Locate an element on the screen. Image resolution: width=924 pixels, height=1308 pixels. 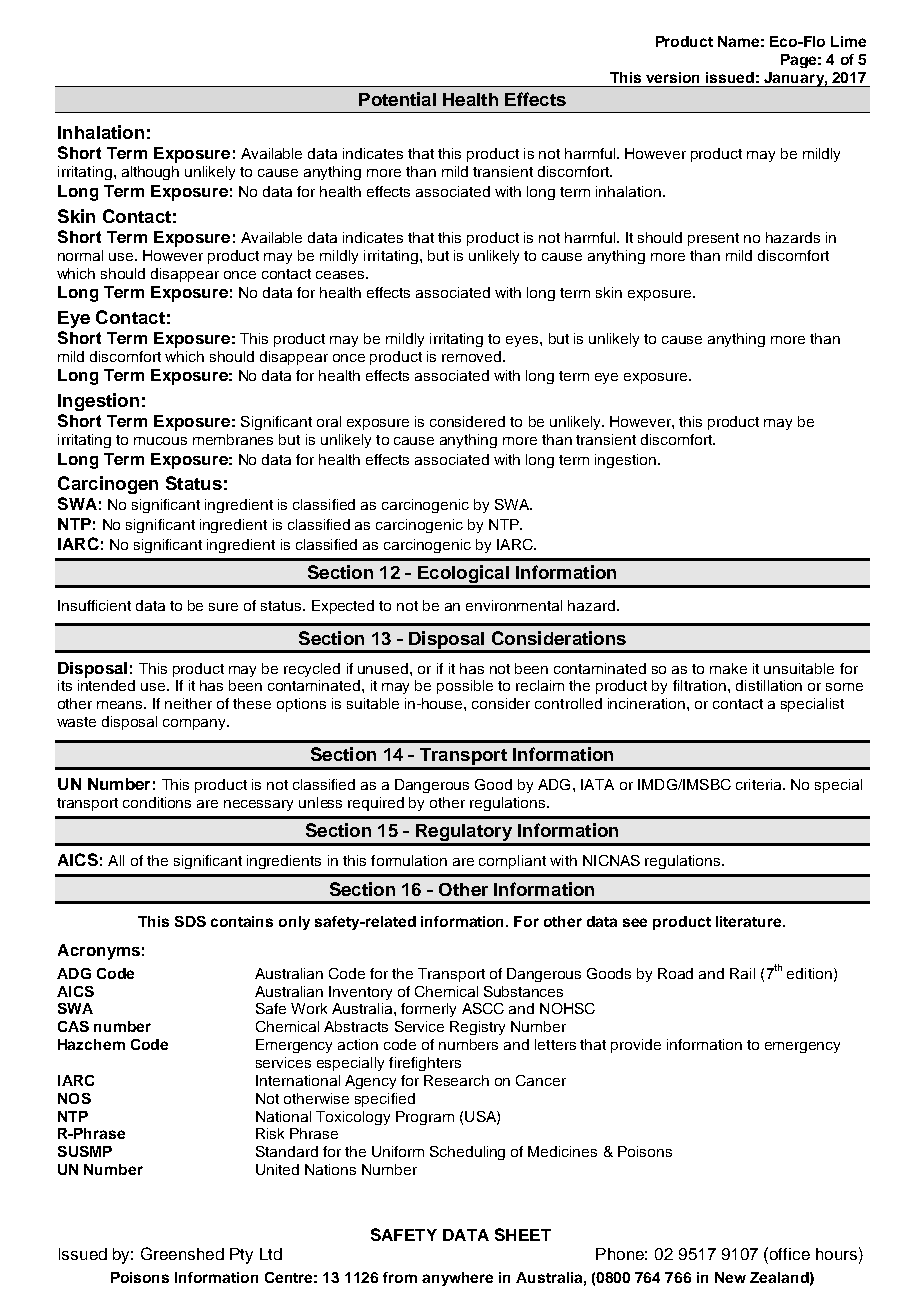
anywhere is located at coordinates (457, 1279).
